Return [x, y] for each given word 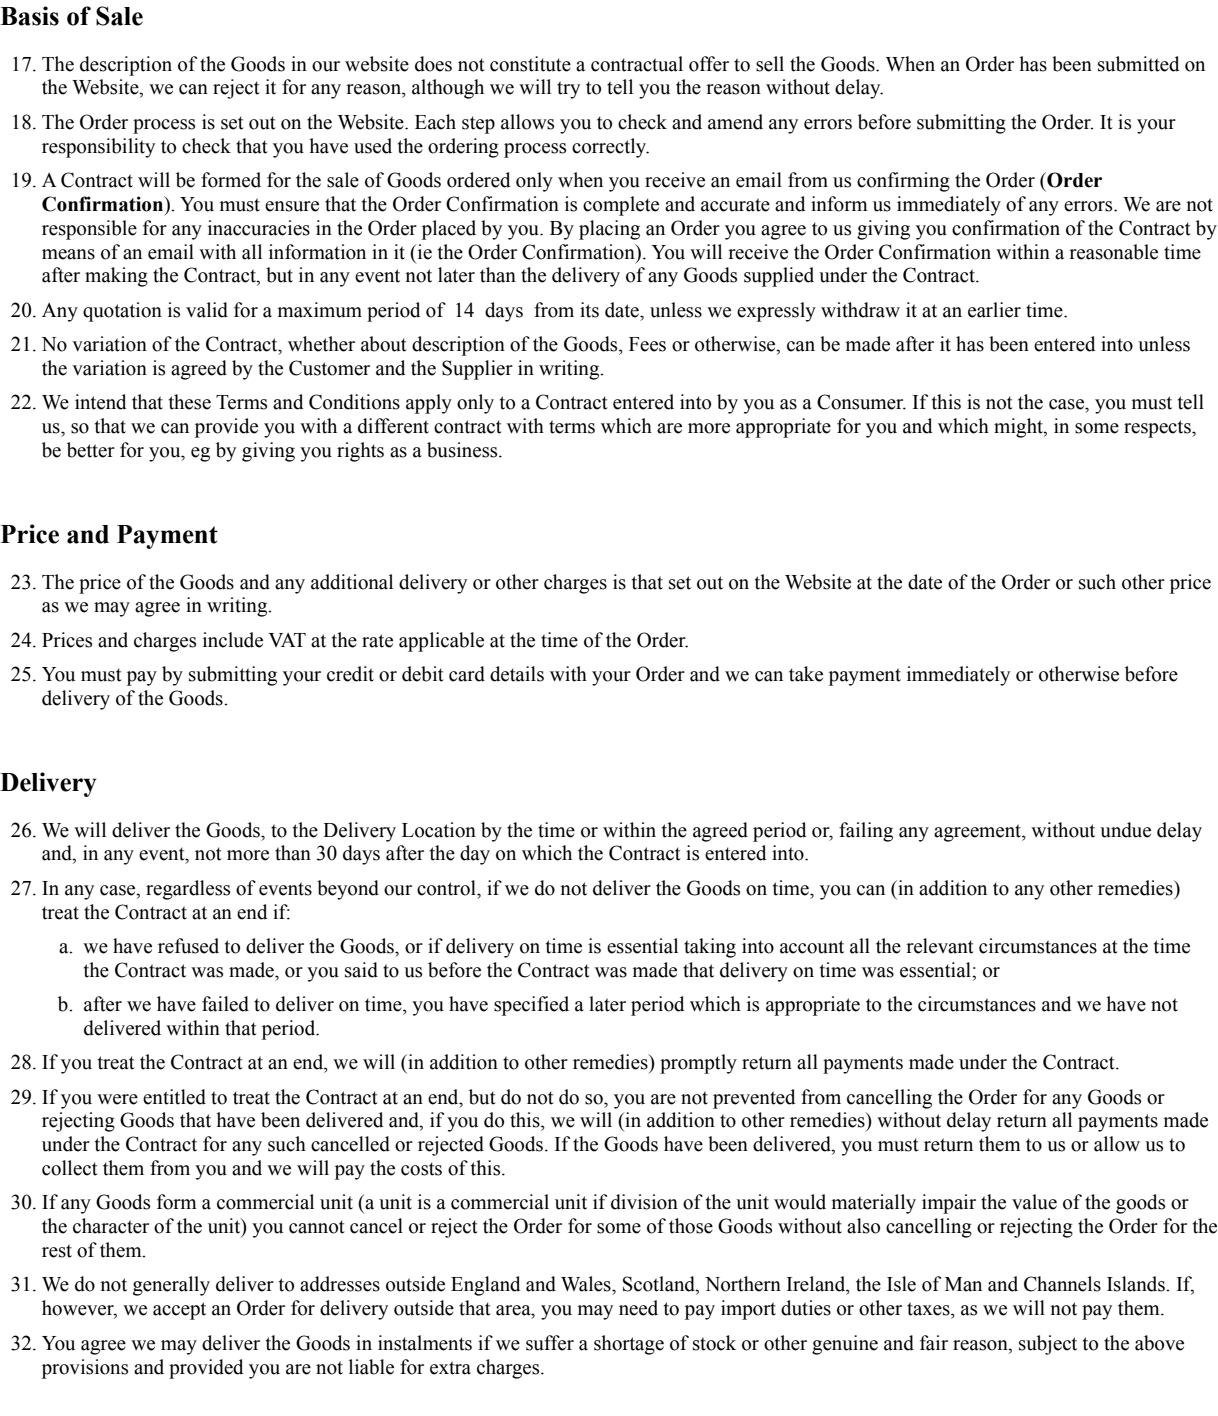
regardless [188, 890]
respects [1158, 429]
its [589, 310]
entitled [174, 1097]
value [1034, 1202]
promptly [698, 1064]
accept [179, 1311]
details [517, 674]
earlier [994, 310]
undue [1125, 830]
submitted [1139, 64]
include [233, 640]
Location [439, 830]
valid [207, 310]
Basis [29, 16]
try [568, 90]
